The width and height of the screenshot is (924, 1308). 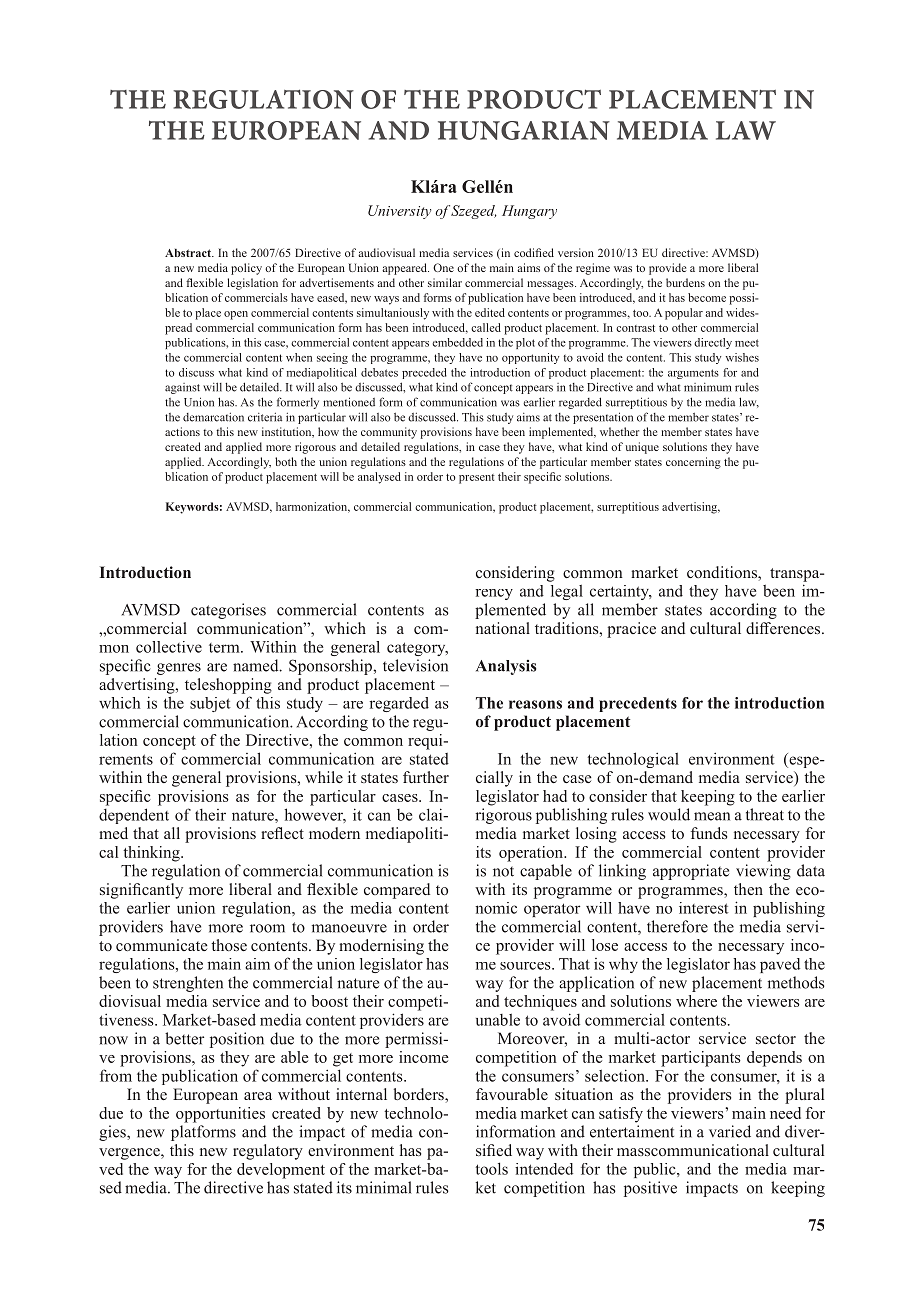 I want to click on Abstract, so click(x=189, y=252).
